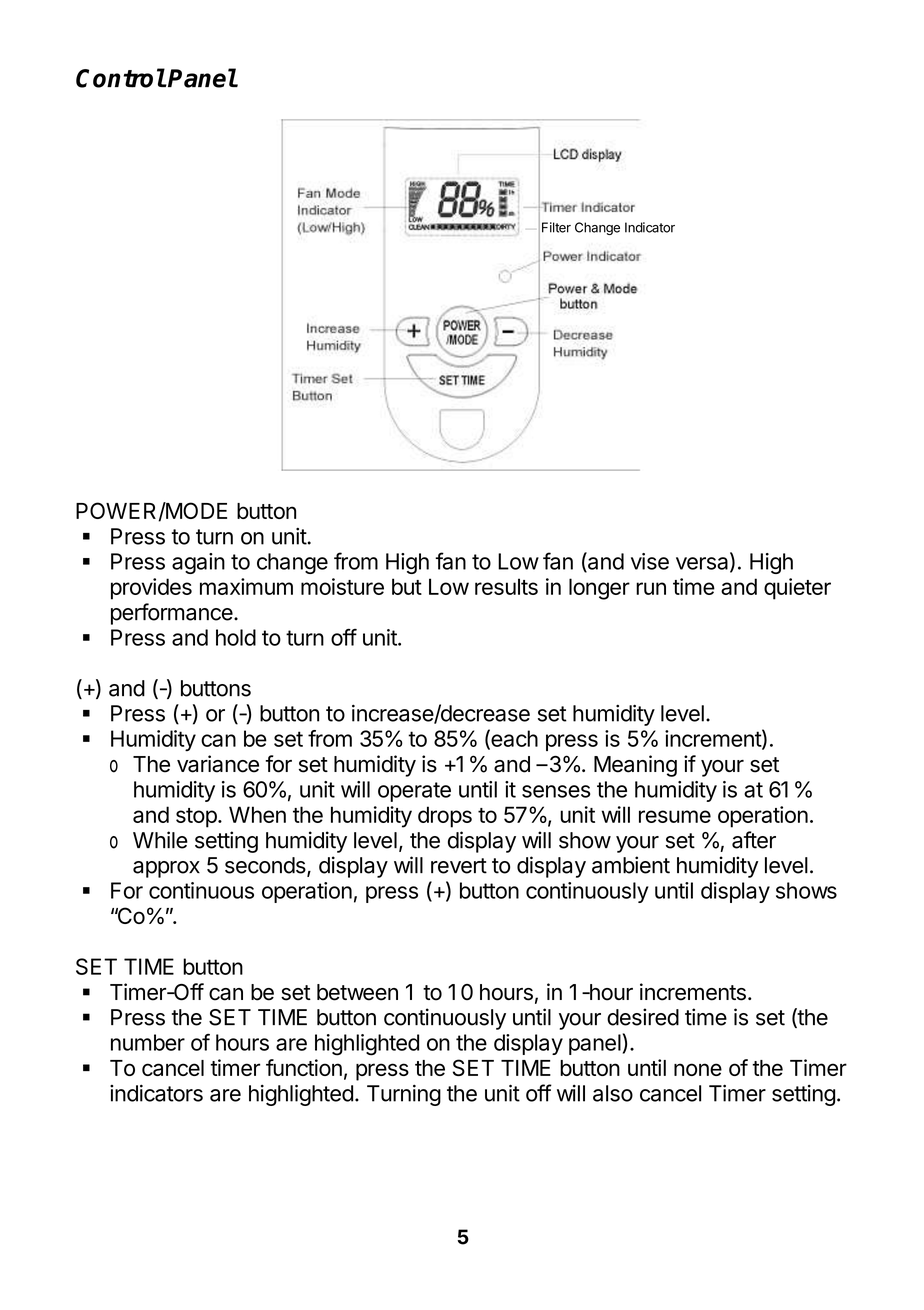 This screenshot has height=1310, width=924. I want to click on Filter, so click(556, 227).
